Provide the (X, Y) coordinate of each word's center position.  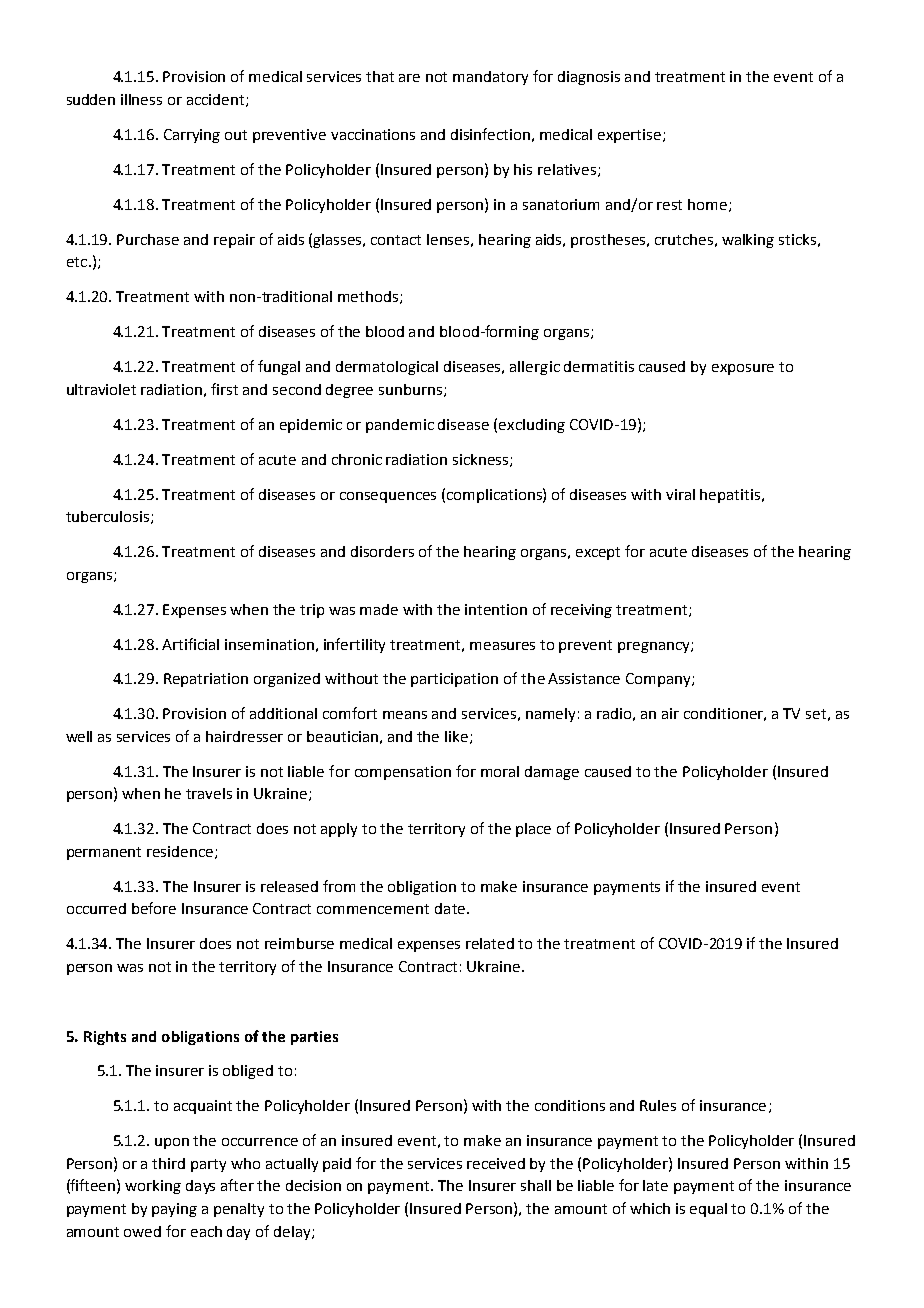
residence (181, 852)
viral (680, 494)
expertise (631, 136)
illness (141, 99)
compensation (403, 773)
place (533, 830)
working (153, 1187)
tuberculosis (109, 517)
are (409, 78)
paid (337, 1165)
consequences (388, 497)
